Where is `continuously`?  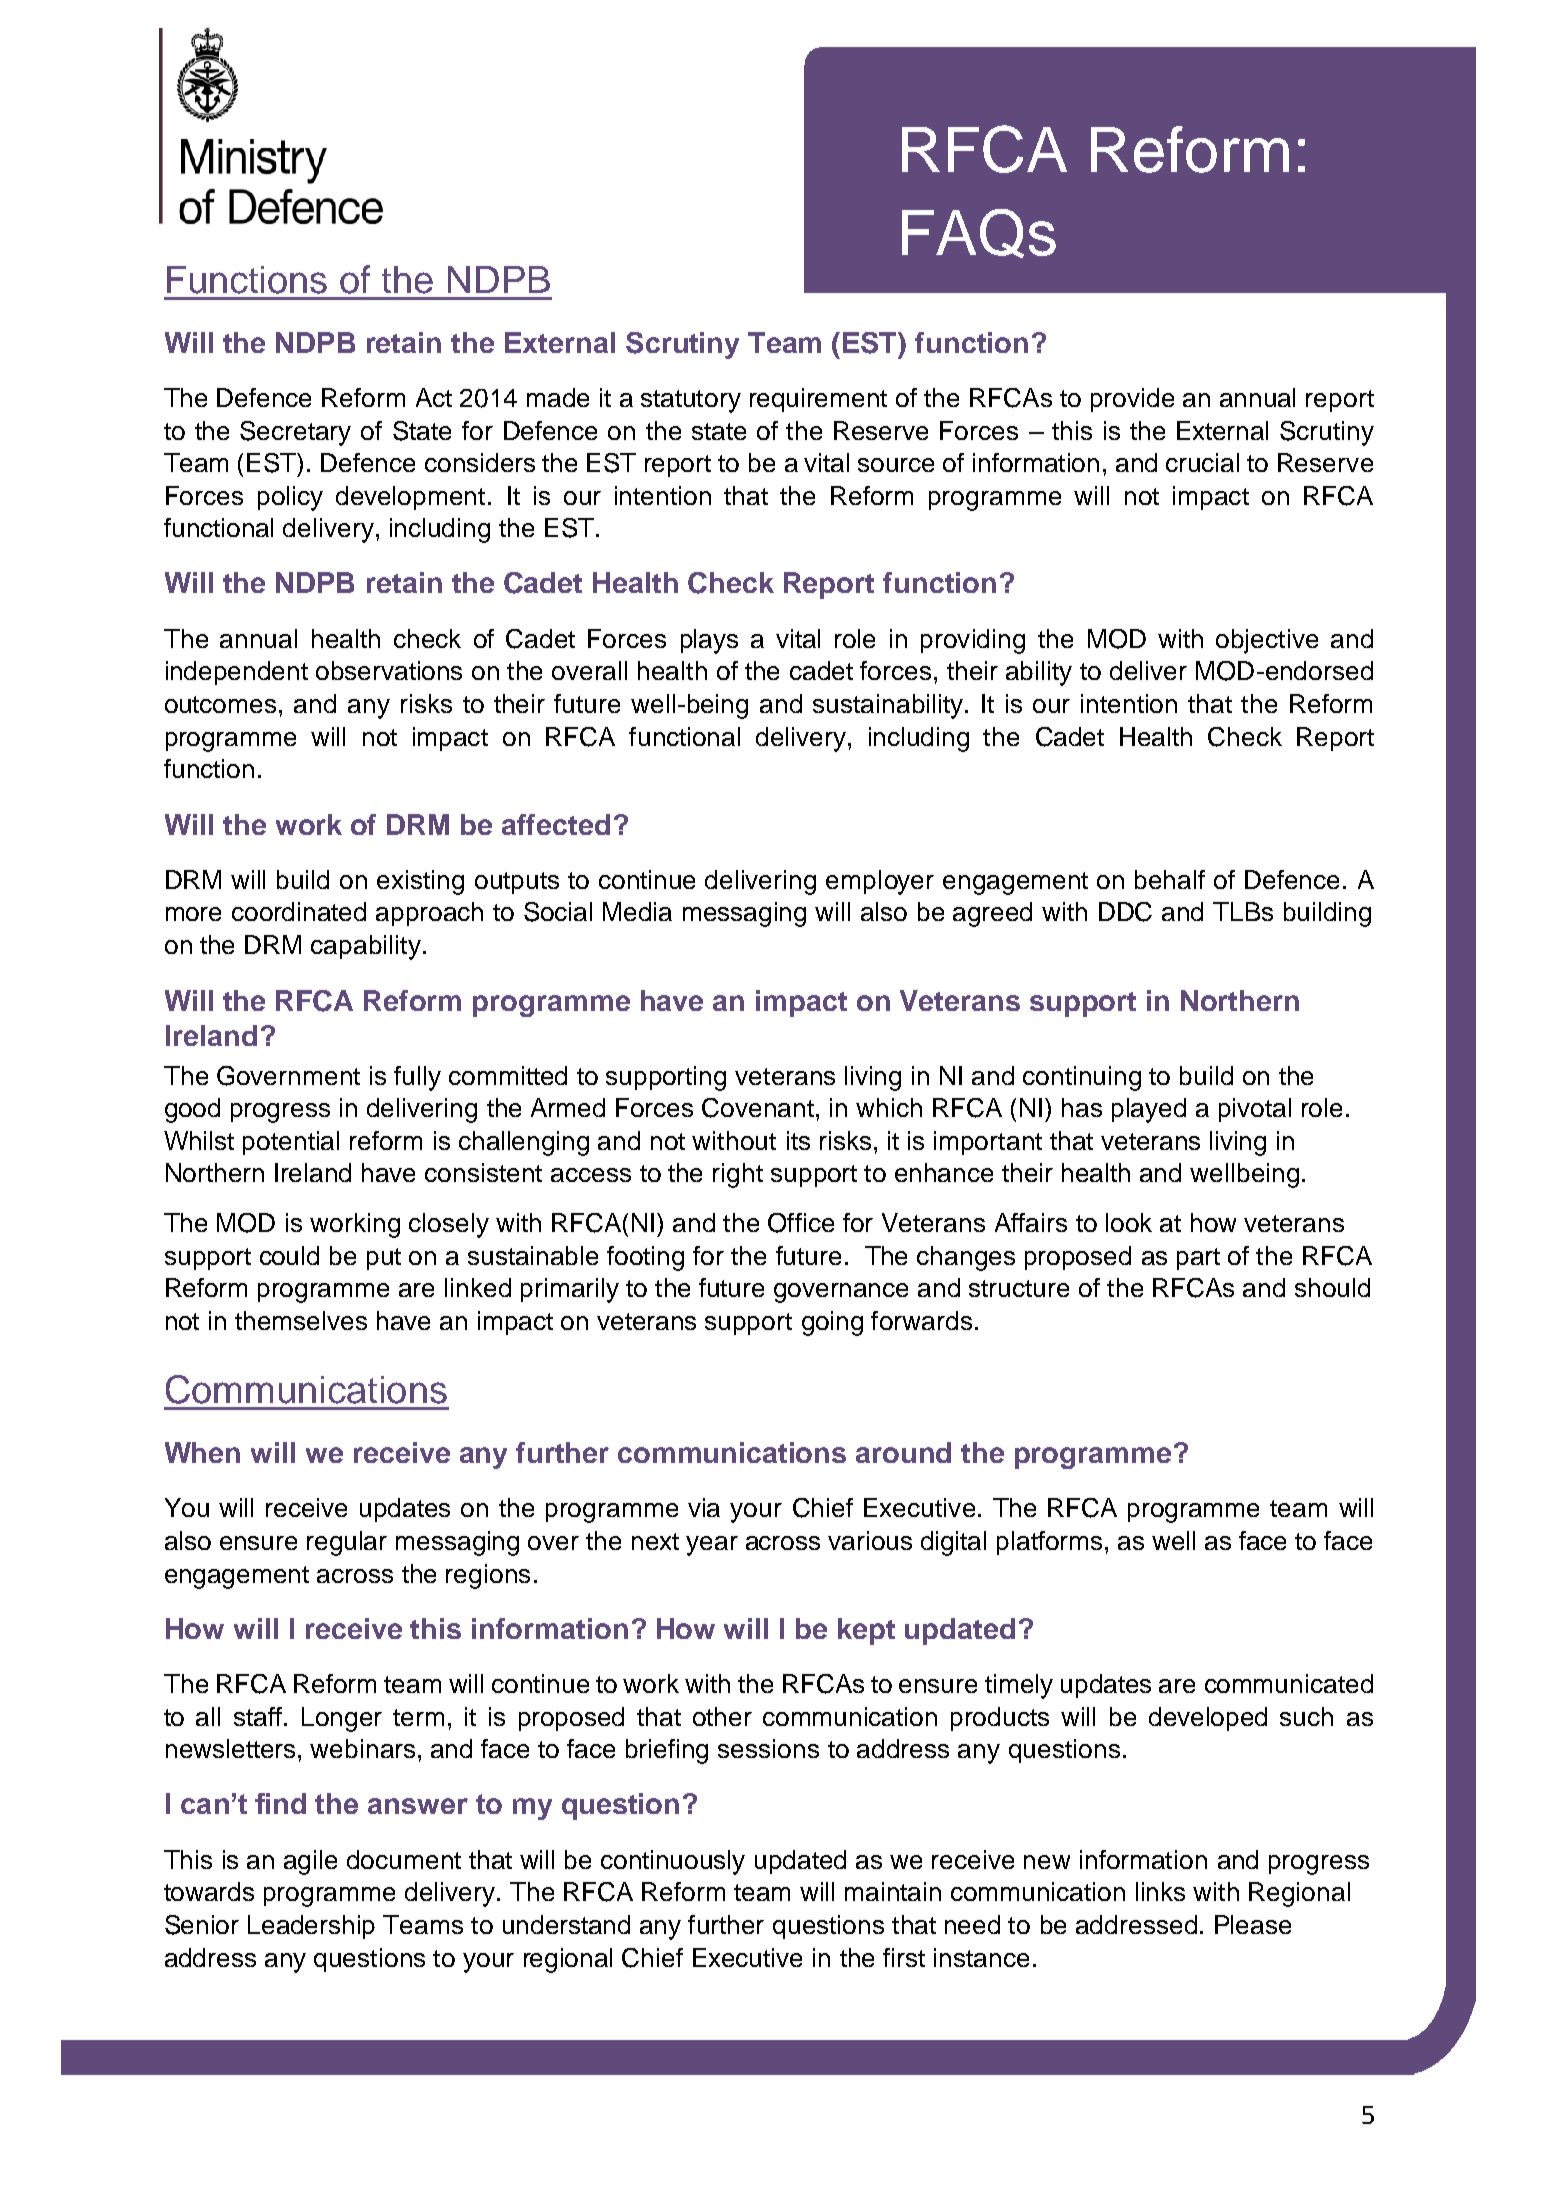 continuously is located at coordinates (673, 1862).
